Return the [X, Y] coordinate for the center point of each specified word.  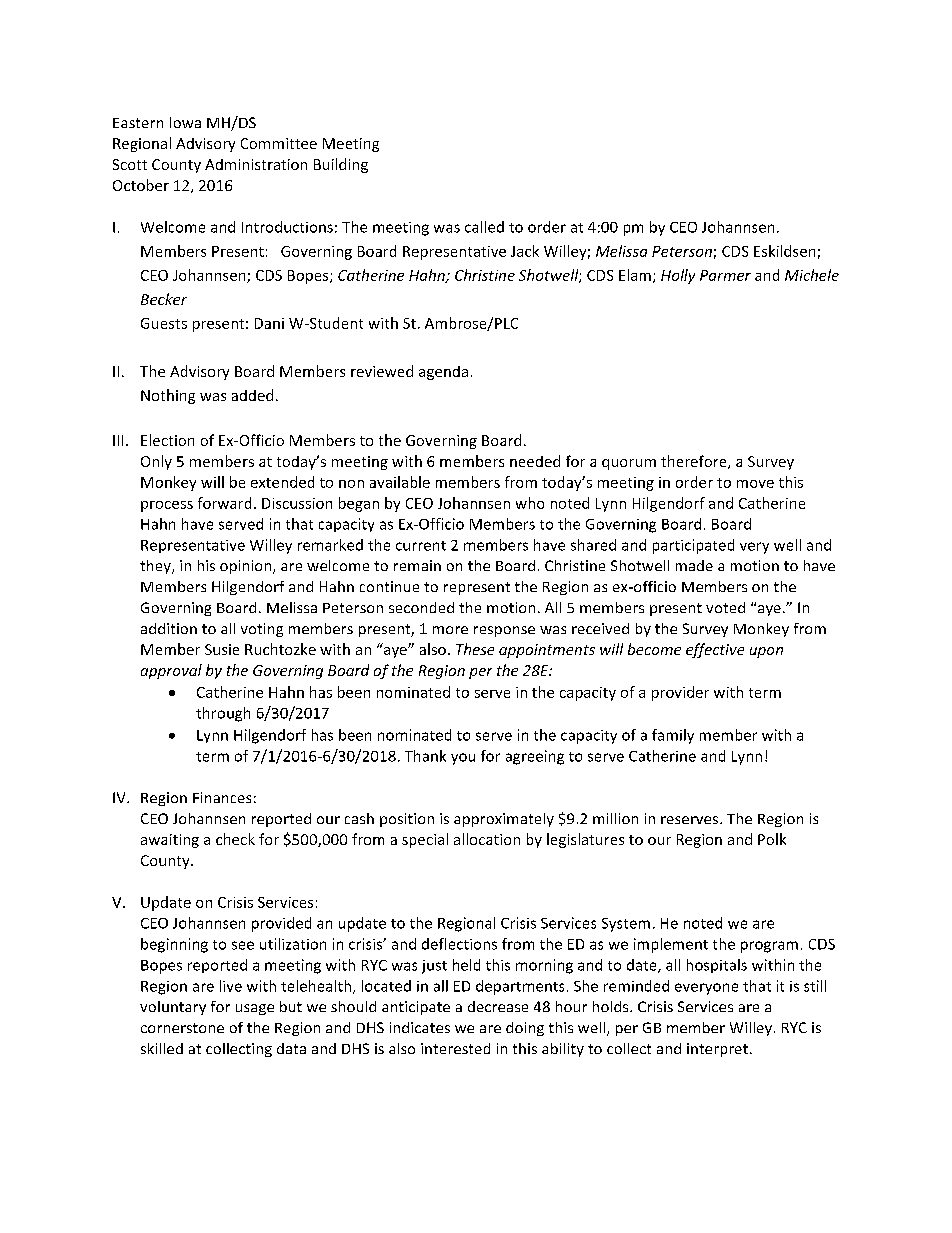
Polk [772, 839]
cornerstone [182, 1028]
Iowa [185, 122]
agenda [443, 373]
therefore [695, 462]
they [156, 567]
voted [725, 607]
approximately [504, 820]
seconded [421, 607]
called [484, 227]
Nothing [168, 396]
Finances [222, 797]
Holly [678, 276]
